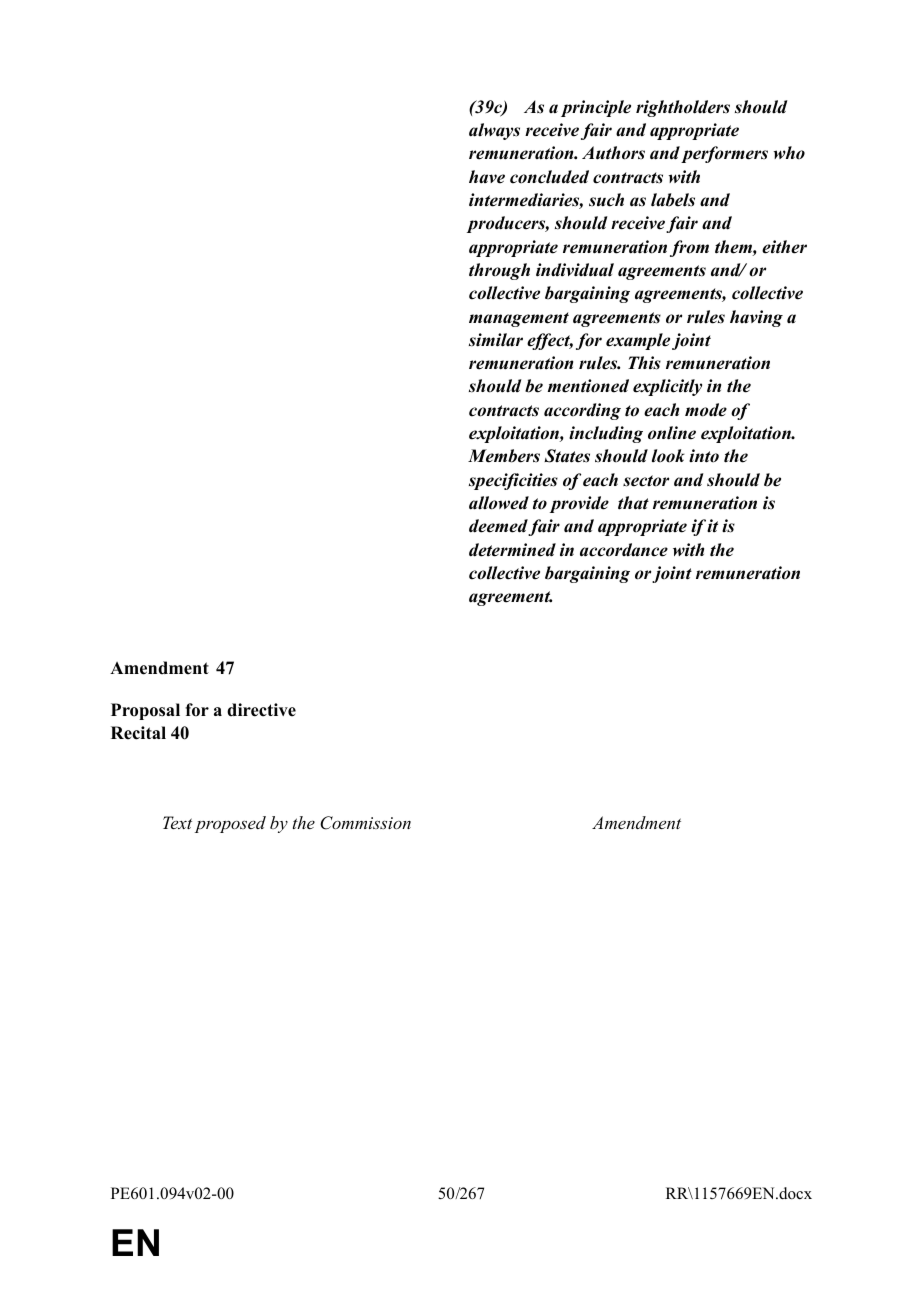 This image has width=924, height=1308. Describe the element at coordinates (494, 131) in the image. I see `always` at that location.
